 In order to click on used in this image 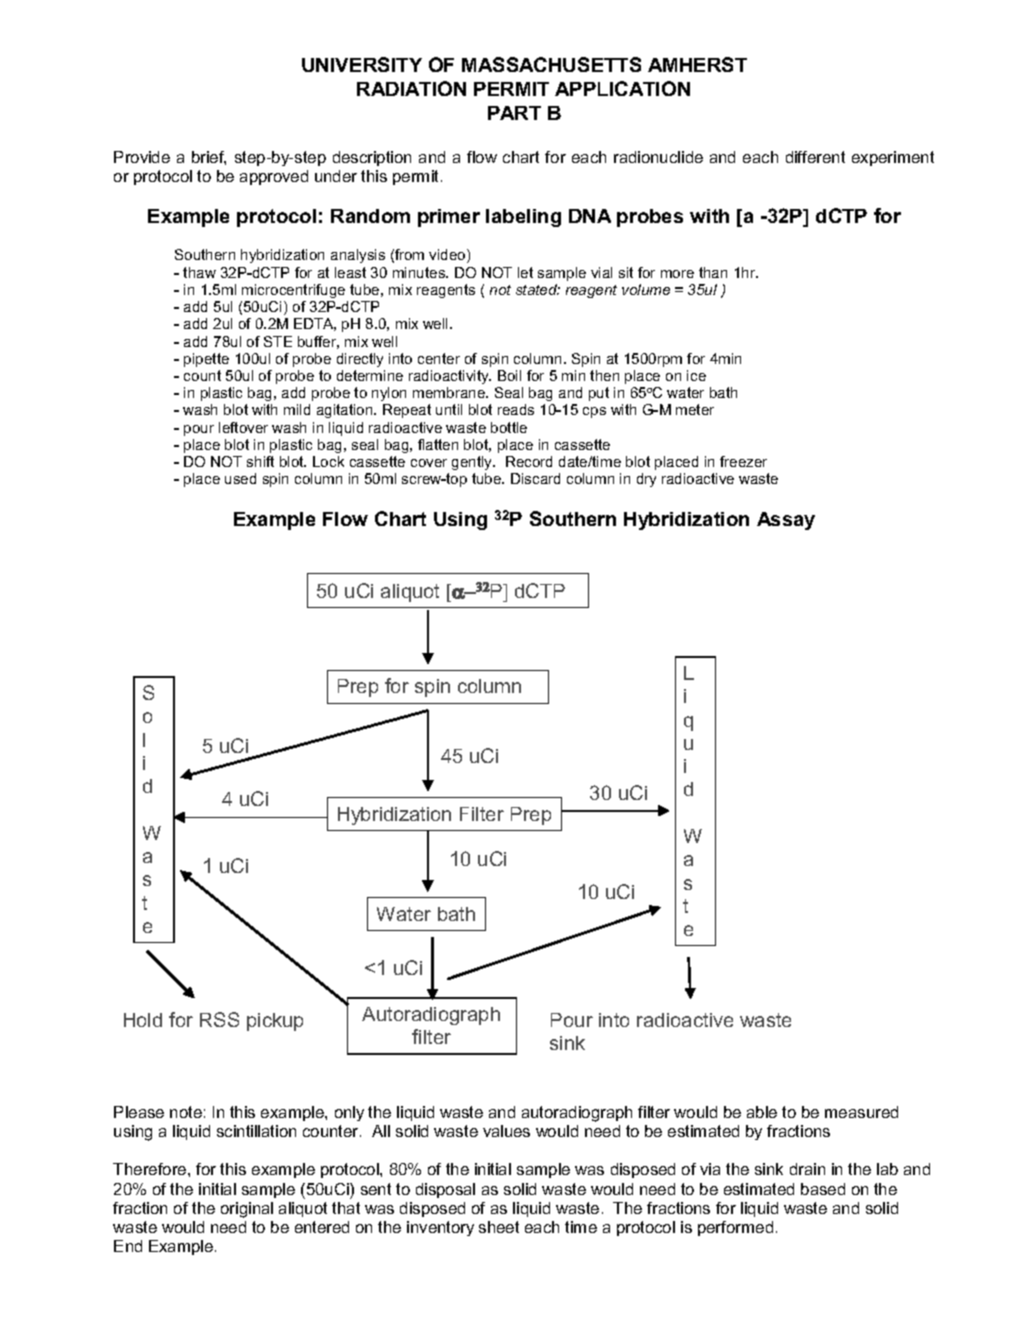, I will do `click(240, 478)`.
